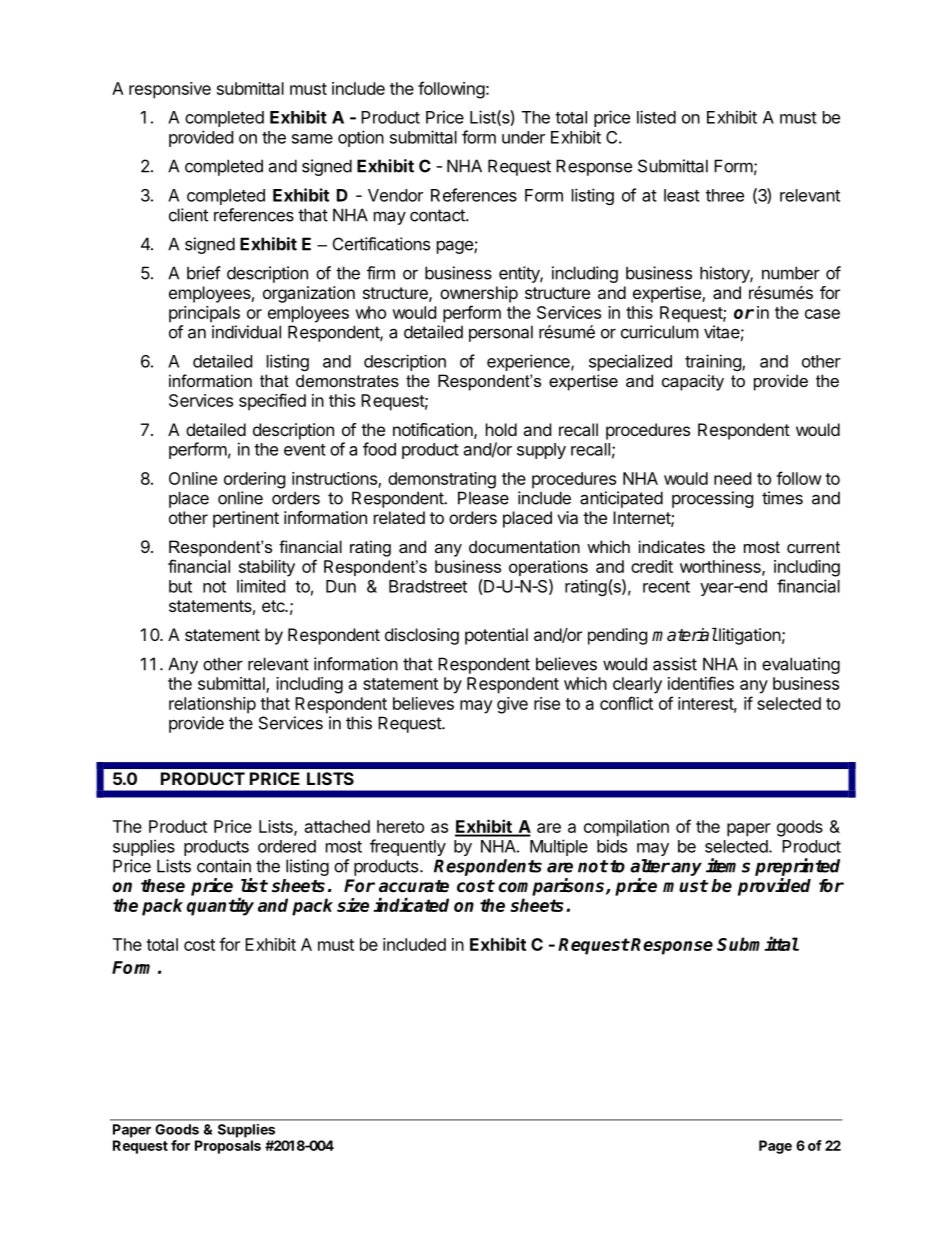 The width and height of the page is (952, 1233). I want to click on same, so click(312, 139).
